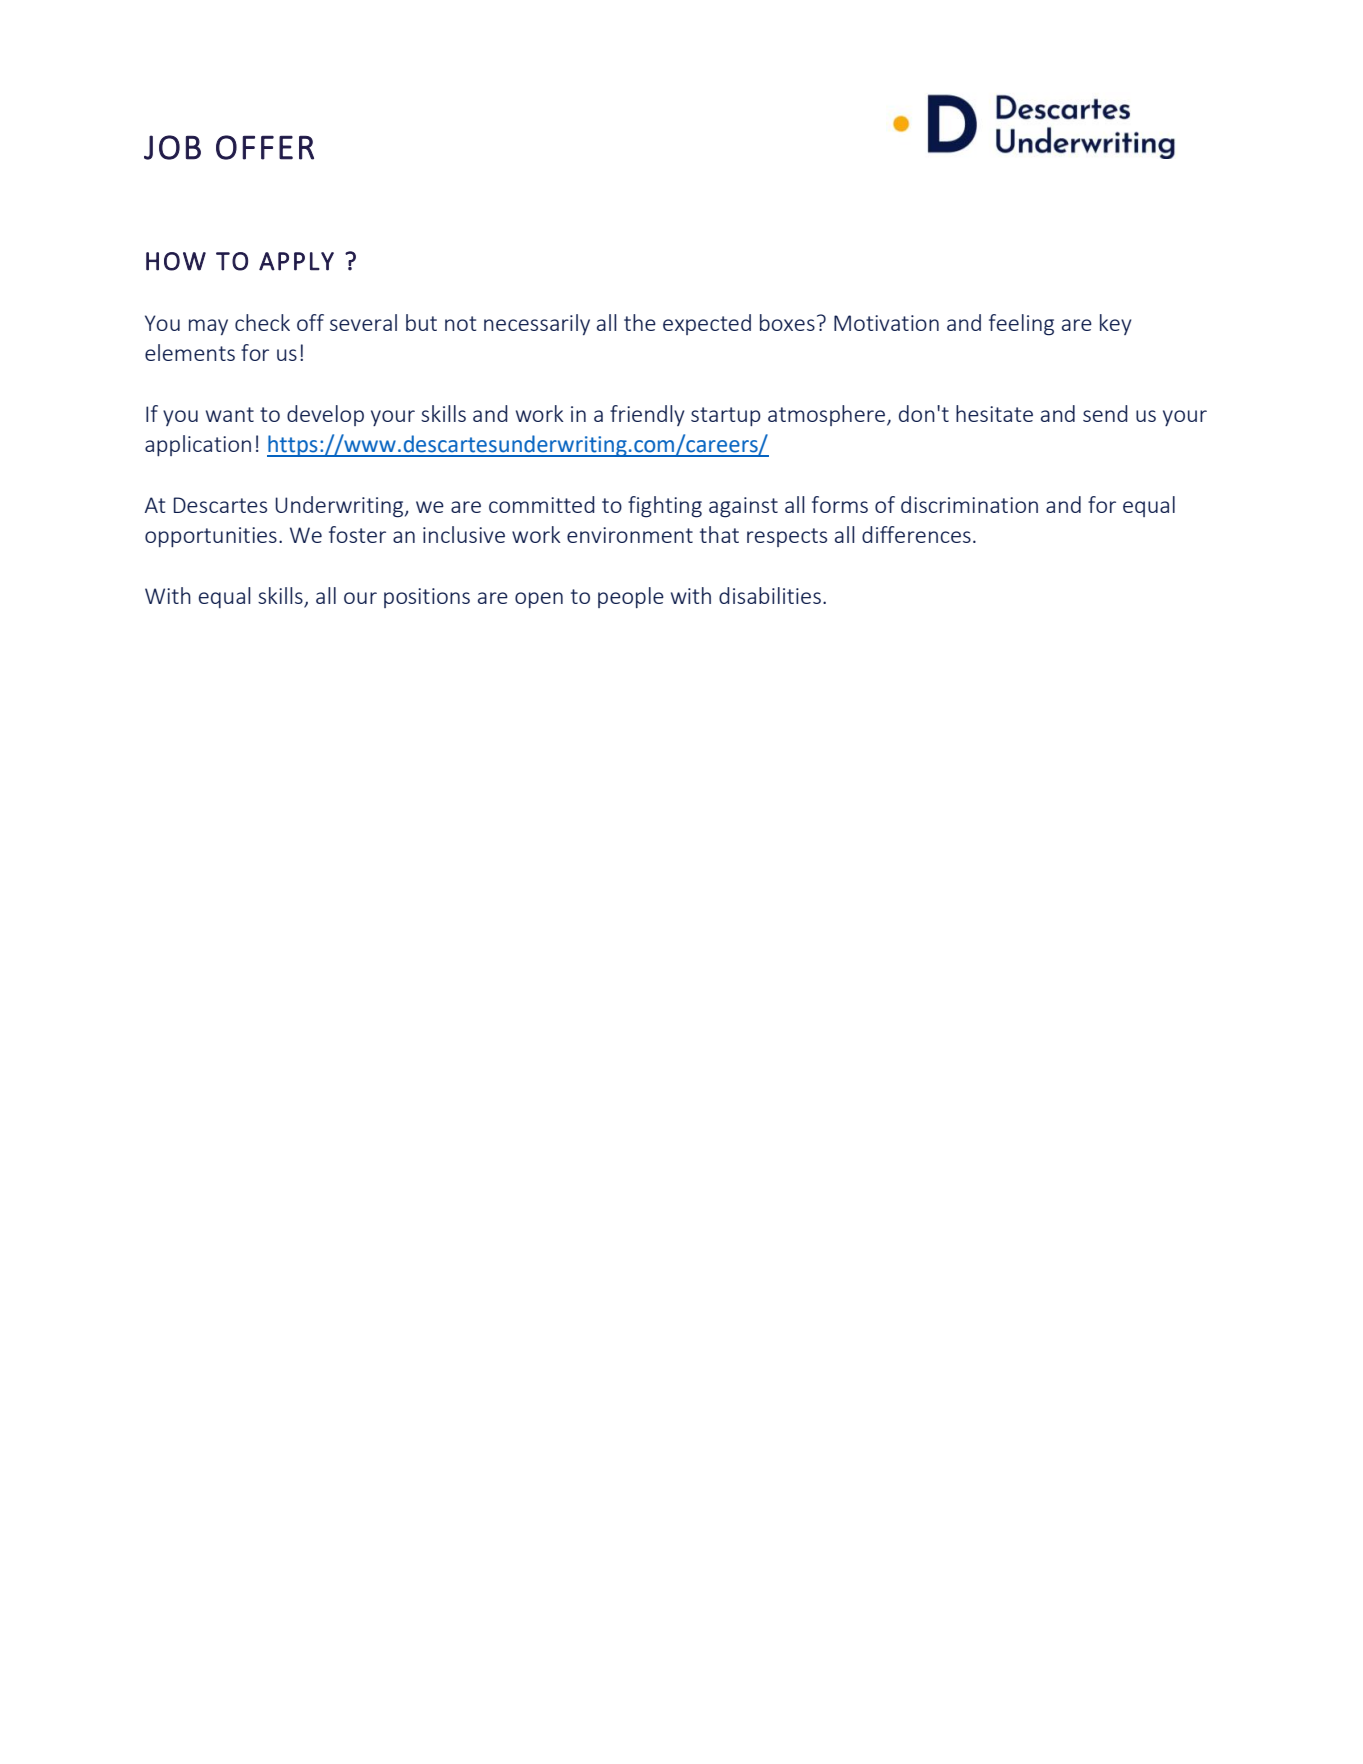 This screenshot has width=1363, height=1764. Describe the element at coordinates (665, 507) in the screenshot. I see `fighting` at that location.
